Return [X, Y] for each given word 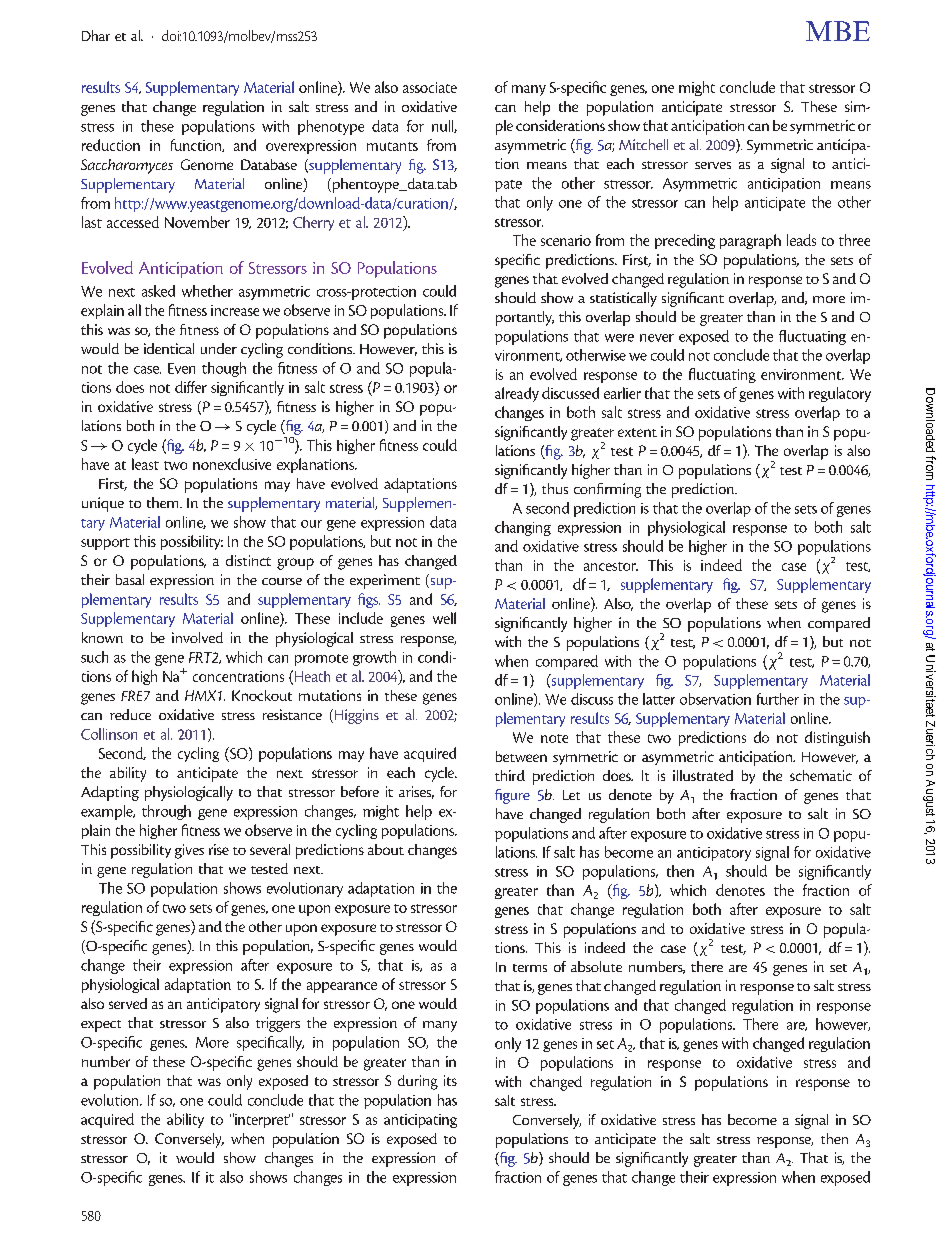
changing [523, 528]
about [386, 849]
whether [207, 291]
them [164, 502]
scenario [566, 240]
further [778, 699]
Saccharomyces [127, 166]
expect [101, 1026]
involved [197, 637]
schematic [821, 775]
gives [189, 851]
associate [430, 87]
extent [637, 432]
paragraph [750, 241]
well [444, 618]
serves [713, 165]
